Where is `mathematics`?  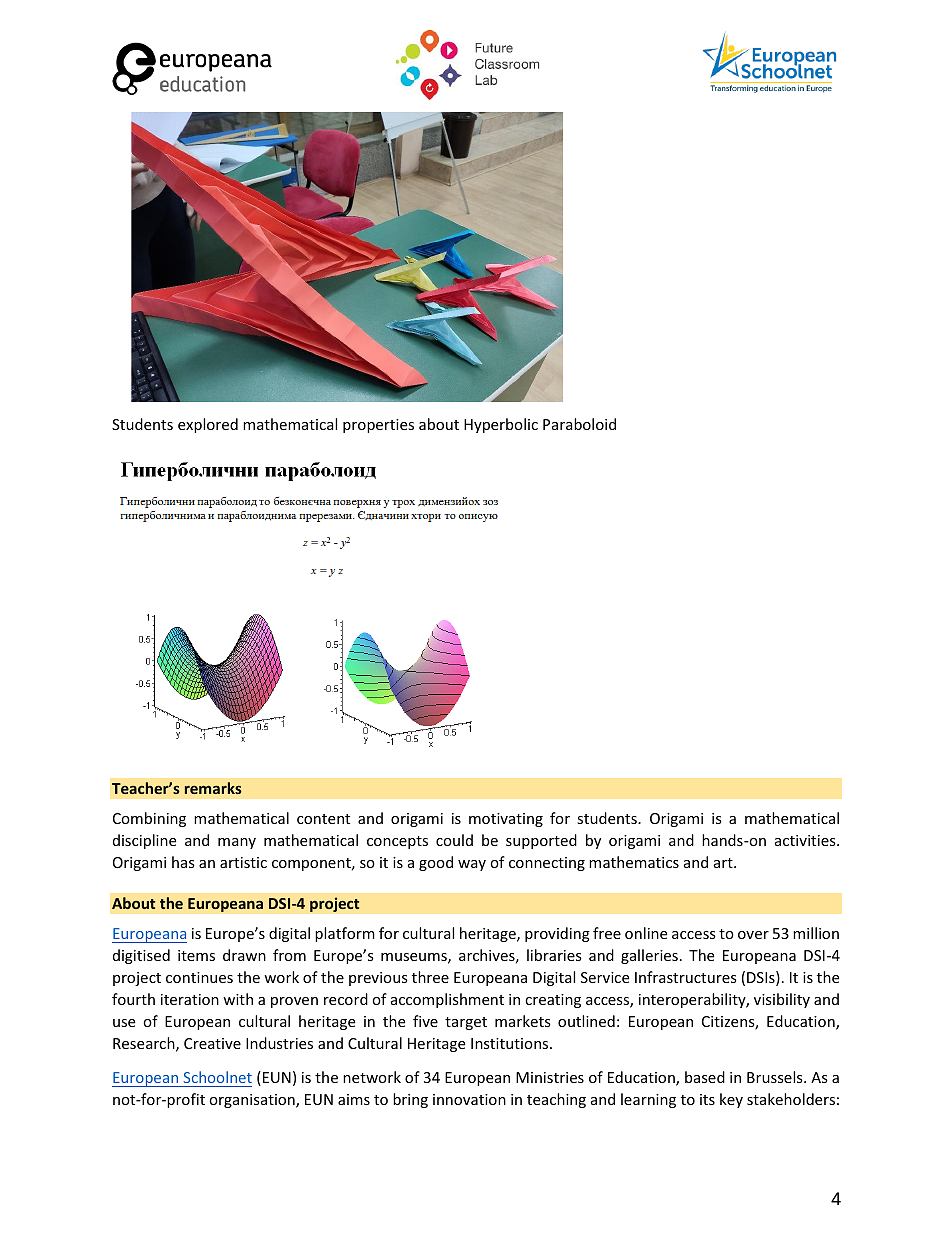 mathematics is located at coordinates (634, 862).
